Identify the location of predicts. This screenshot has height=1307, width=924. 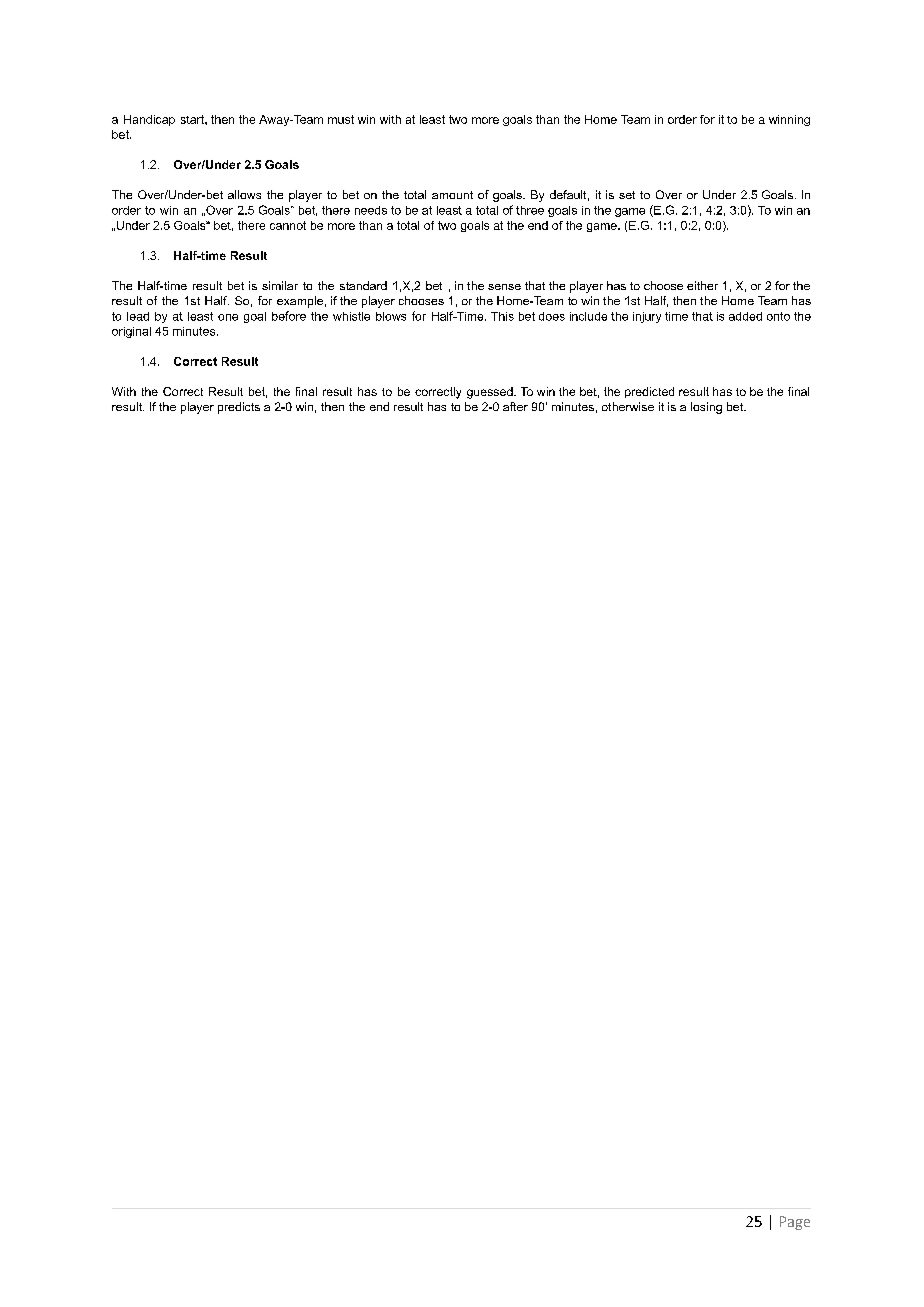
(239, 408).
